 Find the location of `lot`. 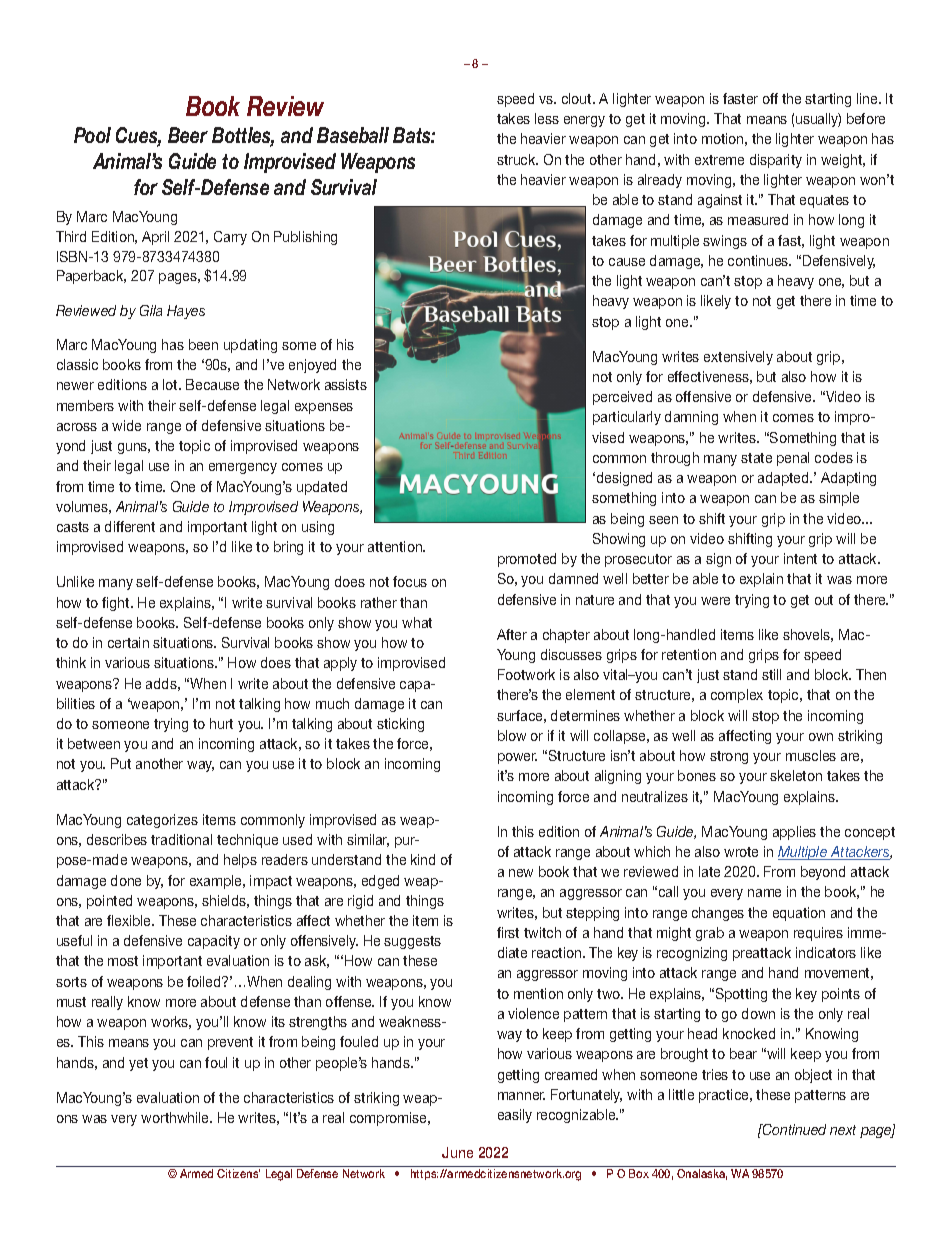

lot is located at coordinates (171, 384).
